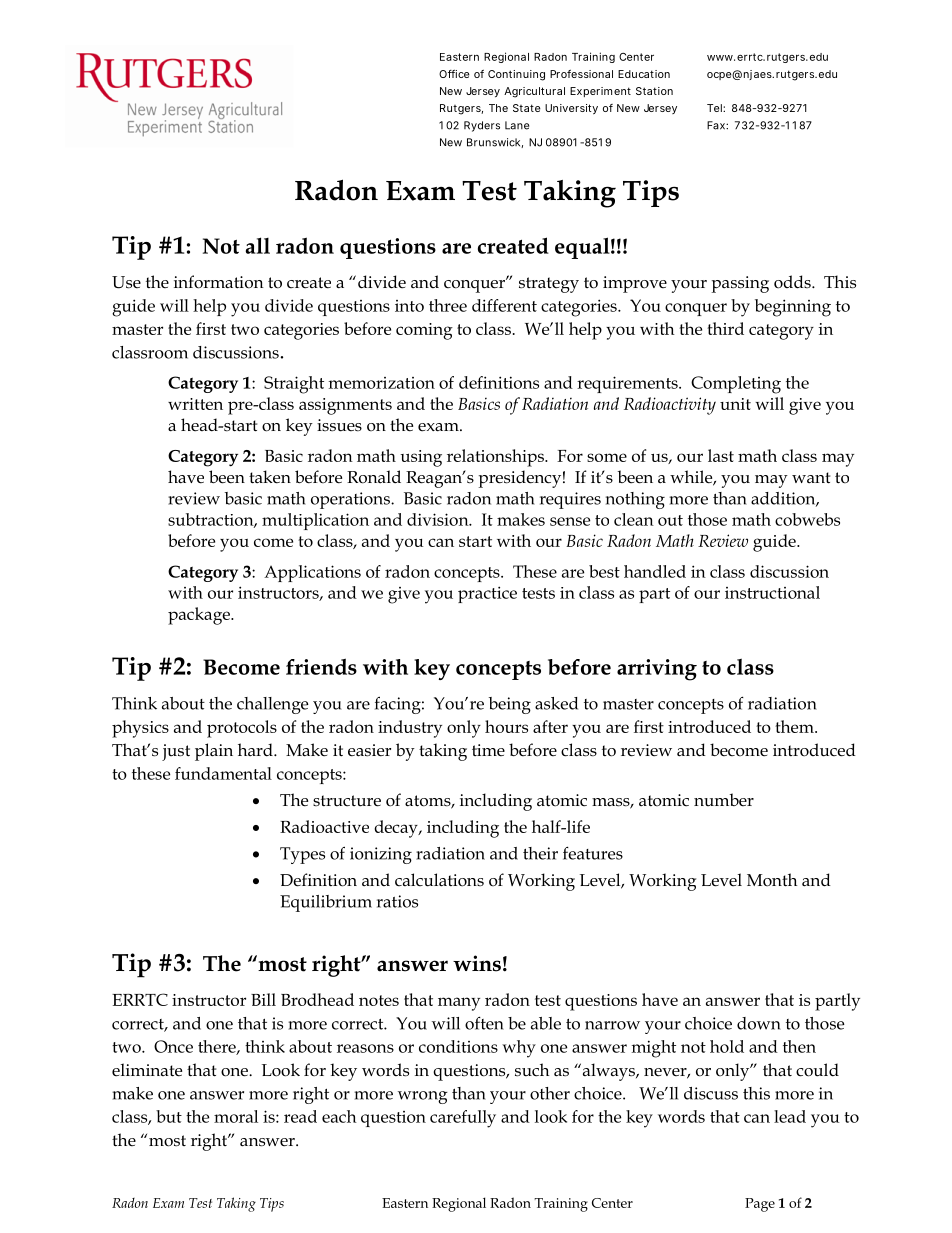  I want to click on moral, so click(236, 1116).
